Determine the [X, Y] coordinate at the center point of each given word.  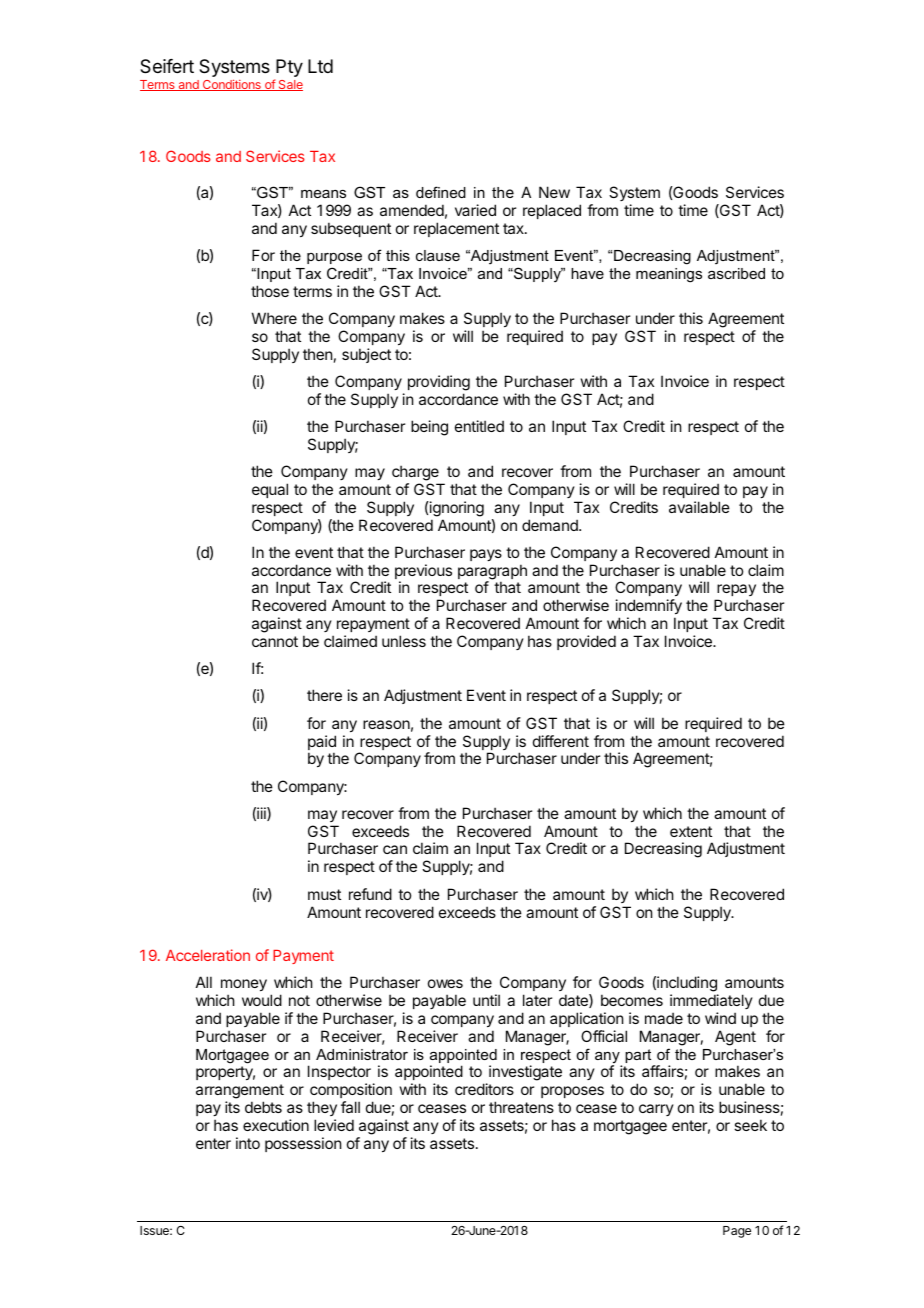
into [248, 1143]
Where [274, 318]
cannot [275, 641]
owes [445, 983]
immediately [711, 1001]
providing [439, 383]
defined [441, 192]
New [554, 192]
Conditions [232, 85]
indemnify [649, 608]
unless [404, 641]
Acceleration [208, 955]
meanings [669, 275]
